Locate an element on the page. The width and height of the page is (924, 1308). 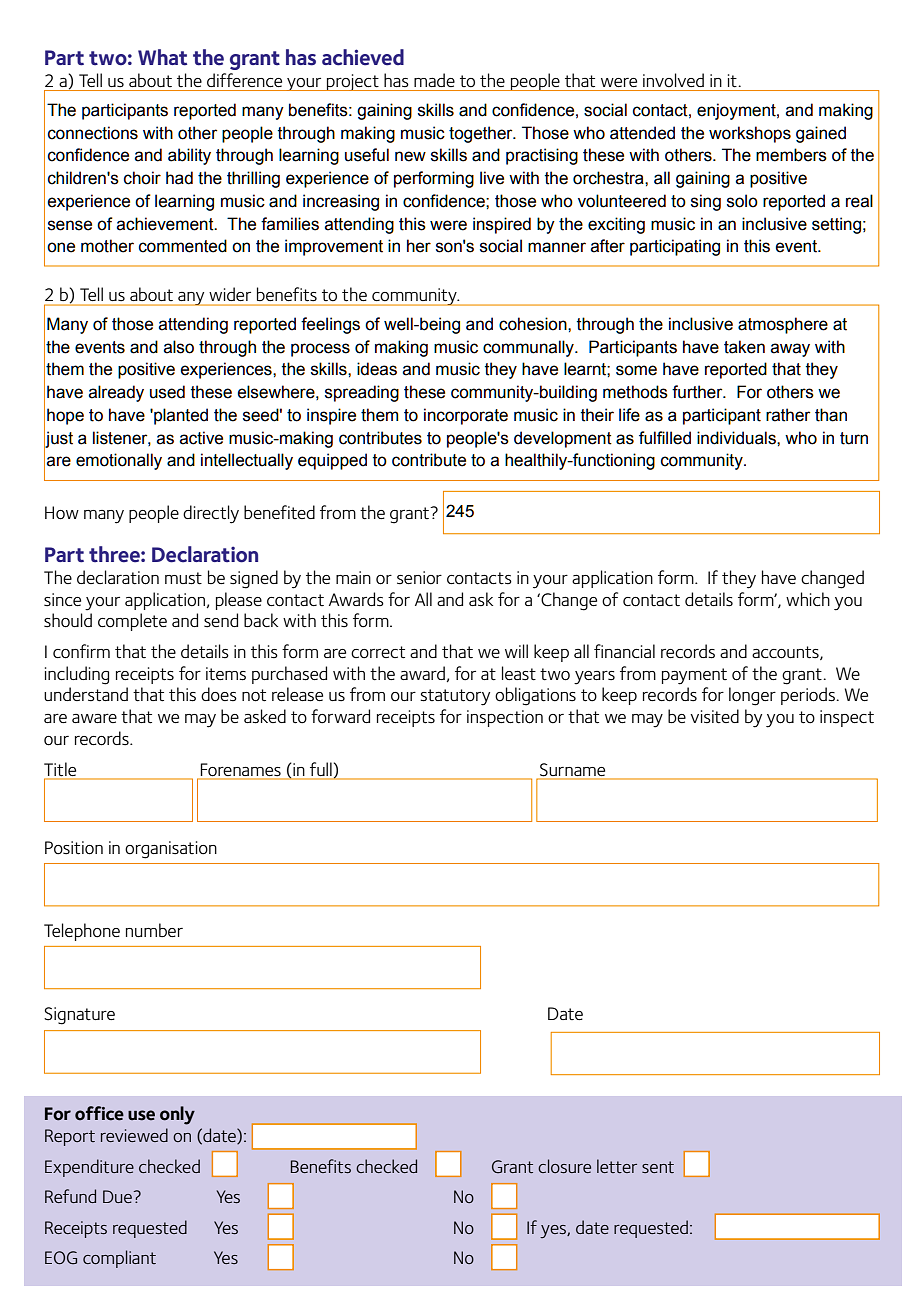
closure is located at coordinates (564, 1166).
